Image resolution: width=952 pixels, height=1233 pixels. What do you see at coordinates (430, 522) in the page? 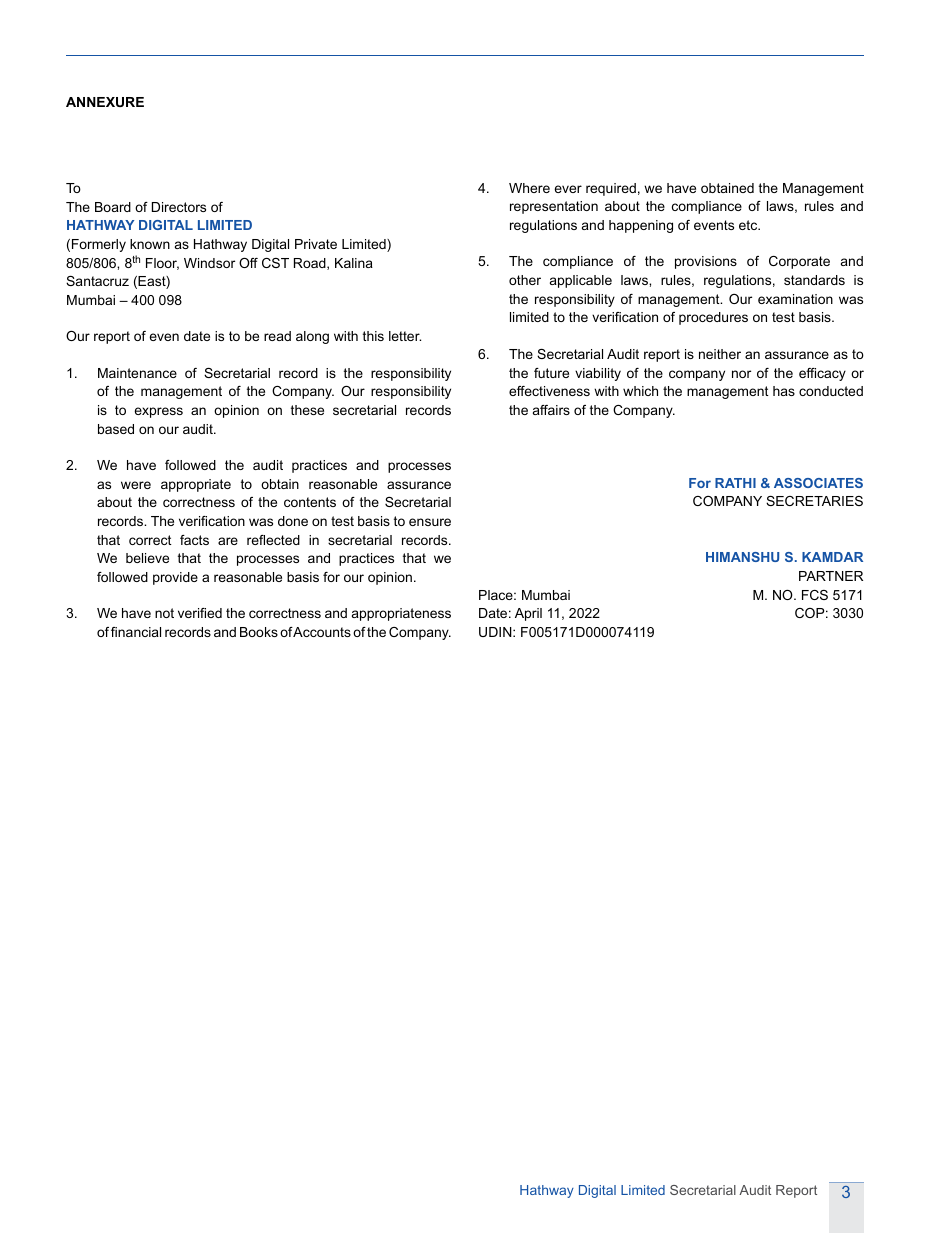
I see `ensure` at bounding box center [430, 522].
